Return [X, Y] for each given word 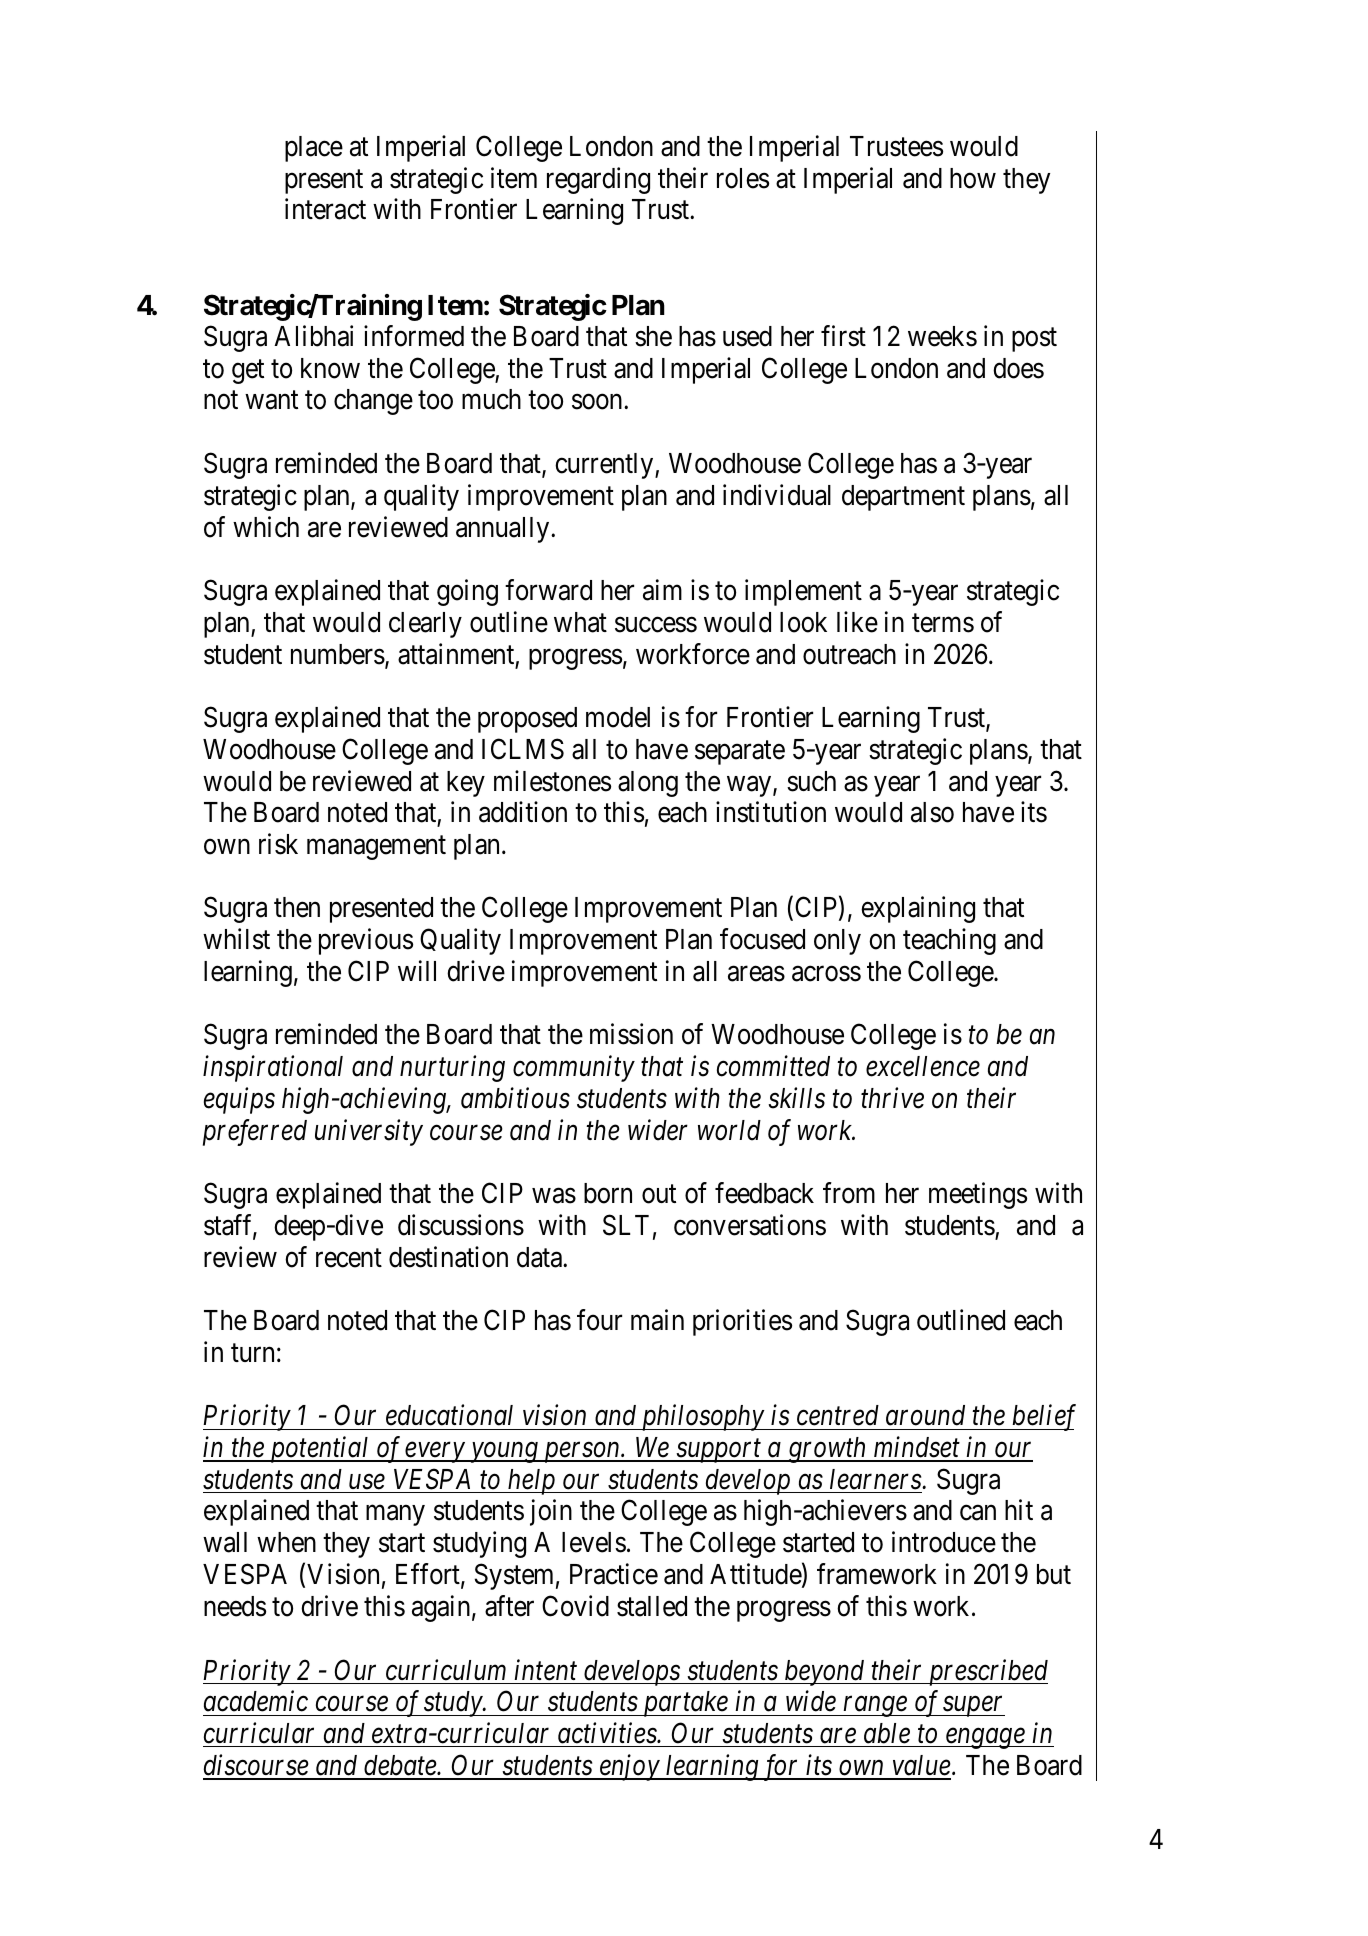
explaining [918, 909]
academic [256, 1701]
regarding [598, 180]
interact [325, 209]
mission [631, 1034]
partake [685, 1704]
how [973, 178]
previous [366, 942]
